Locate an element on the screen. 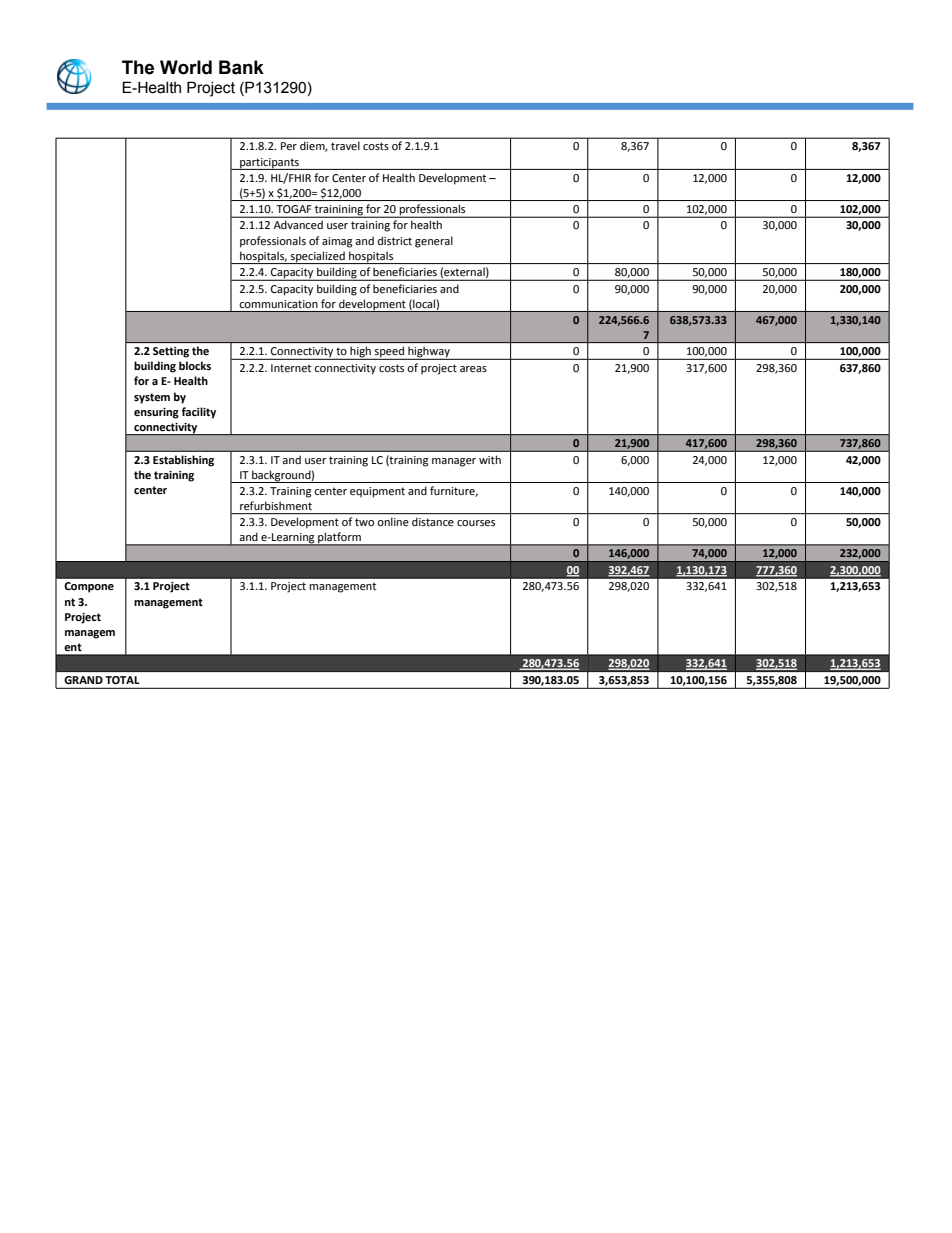 The height and width of the screenshot is (1233, 952). Bank is located at coordinates (241, 67).
